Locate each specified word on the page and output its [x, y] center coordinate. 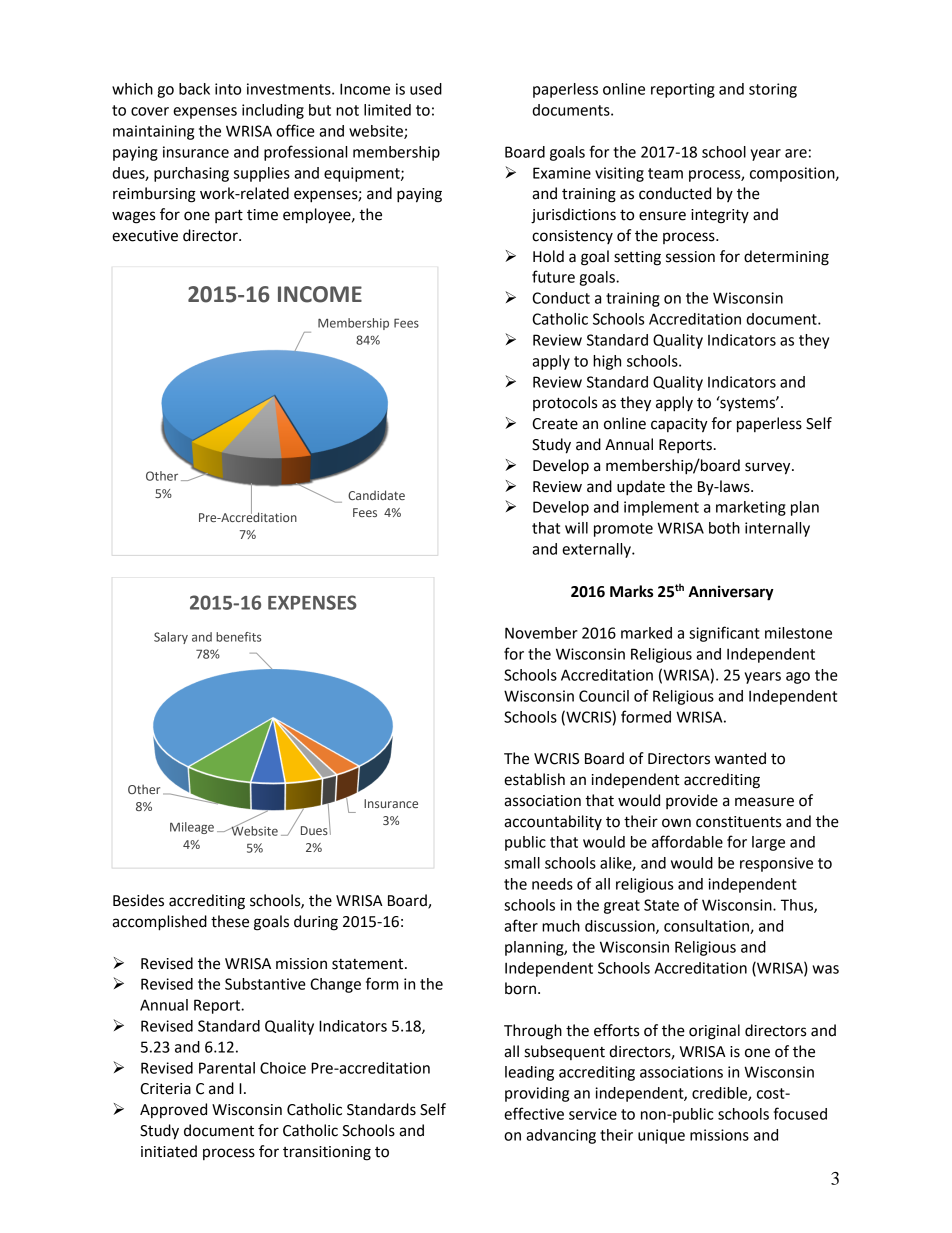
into [228, 89]
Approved [173, 1110]
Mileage [192, 828]
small [522, 863]
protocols [565, 403]
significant [724, 634]
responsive [776, 864]
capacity [679, 425]
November [541, 633]
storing [773, 90]
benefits [238, 637]
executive [145, 236]
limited [387, 110]
